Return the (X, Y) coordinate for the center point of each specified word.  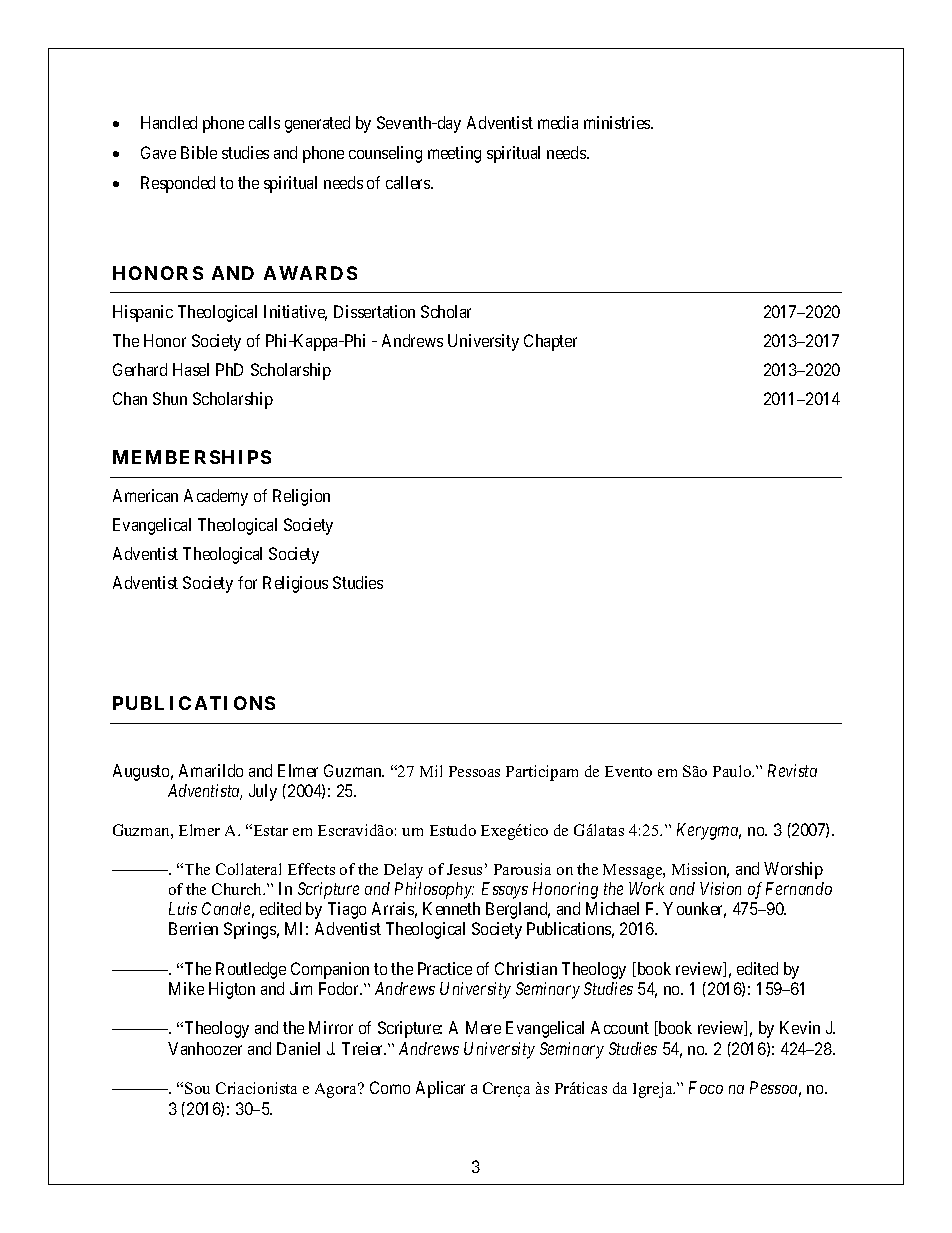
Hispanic (143, 313)
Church (238, 889)
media (558, 122)
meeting (454, 154)
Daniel (298, 1048)
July (263, 792)
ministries (618, 122)
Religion (301, 497)
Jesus (464, 869)
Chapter (550, 342)
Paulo (733, 771)
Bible (199, 152)
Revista (792, 770)
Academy (216, 497)
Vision (720, 888)
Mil (431, 771)
